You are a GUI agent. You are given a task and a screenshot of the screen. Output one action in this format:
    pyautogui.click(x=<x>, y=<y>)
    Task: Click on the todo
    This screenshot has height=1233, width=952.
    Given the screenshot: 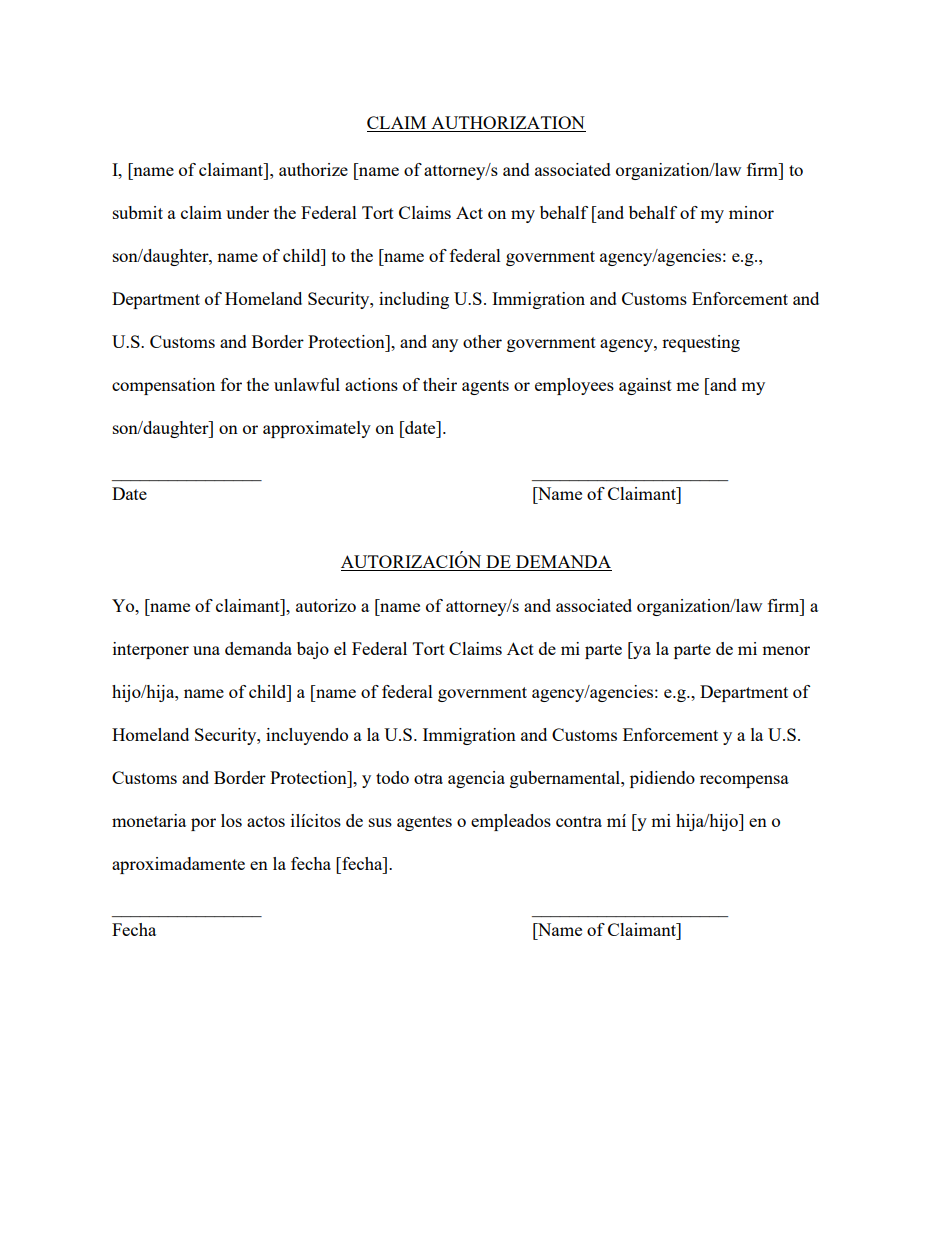 What is the action you would take?
    pyautogui.click(x=392, y=777)
